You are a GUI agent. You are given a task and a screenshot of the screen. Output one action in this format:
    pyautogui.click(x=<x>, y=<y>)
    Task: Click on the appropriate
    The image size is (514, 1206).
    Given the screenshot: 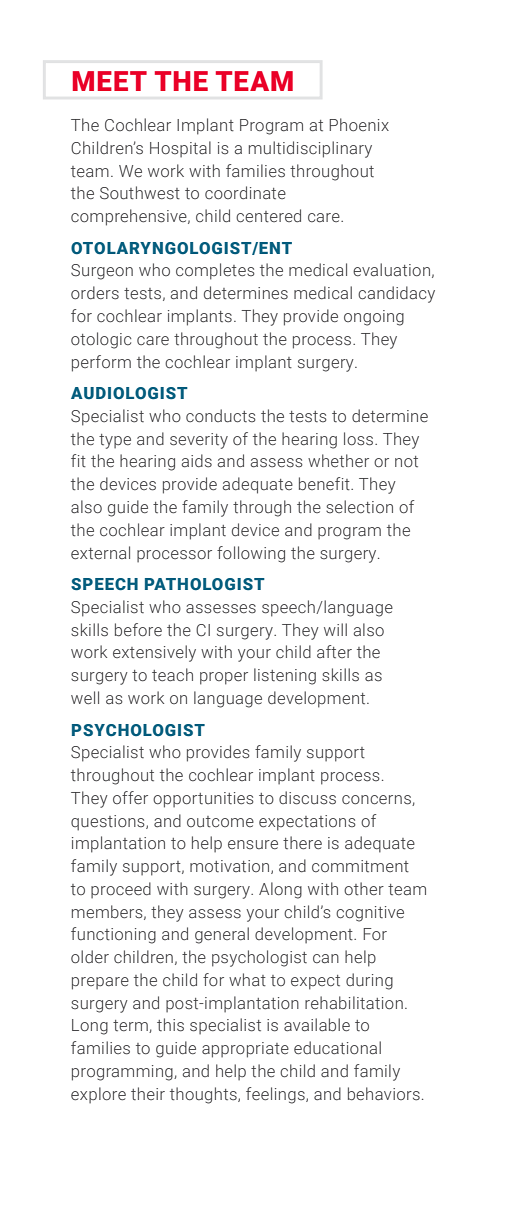 What is the action you would take?
    pyautogui.click(x=245, y=1050)
